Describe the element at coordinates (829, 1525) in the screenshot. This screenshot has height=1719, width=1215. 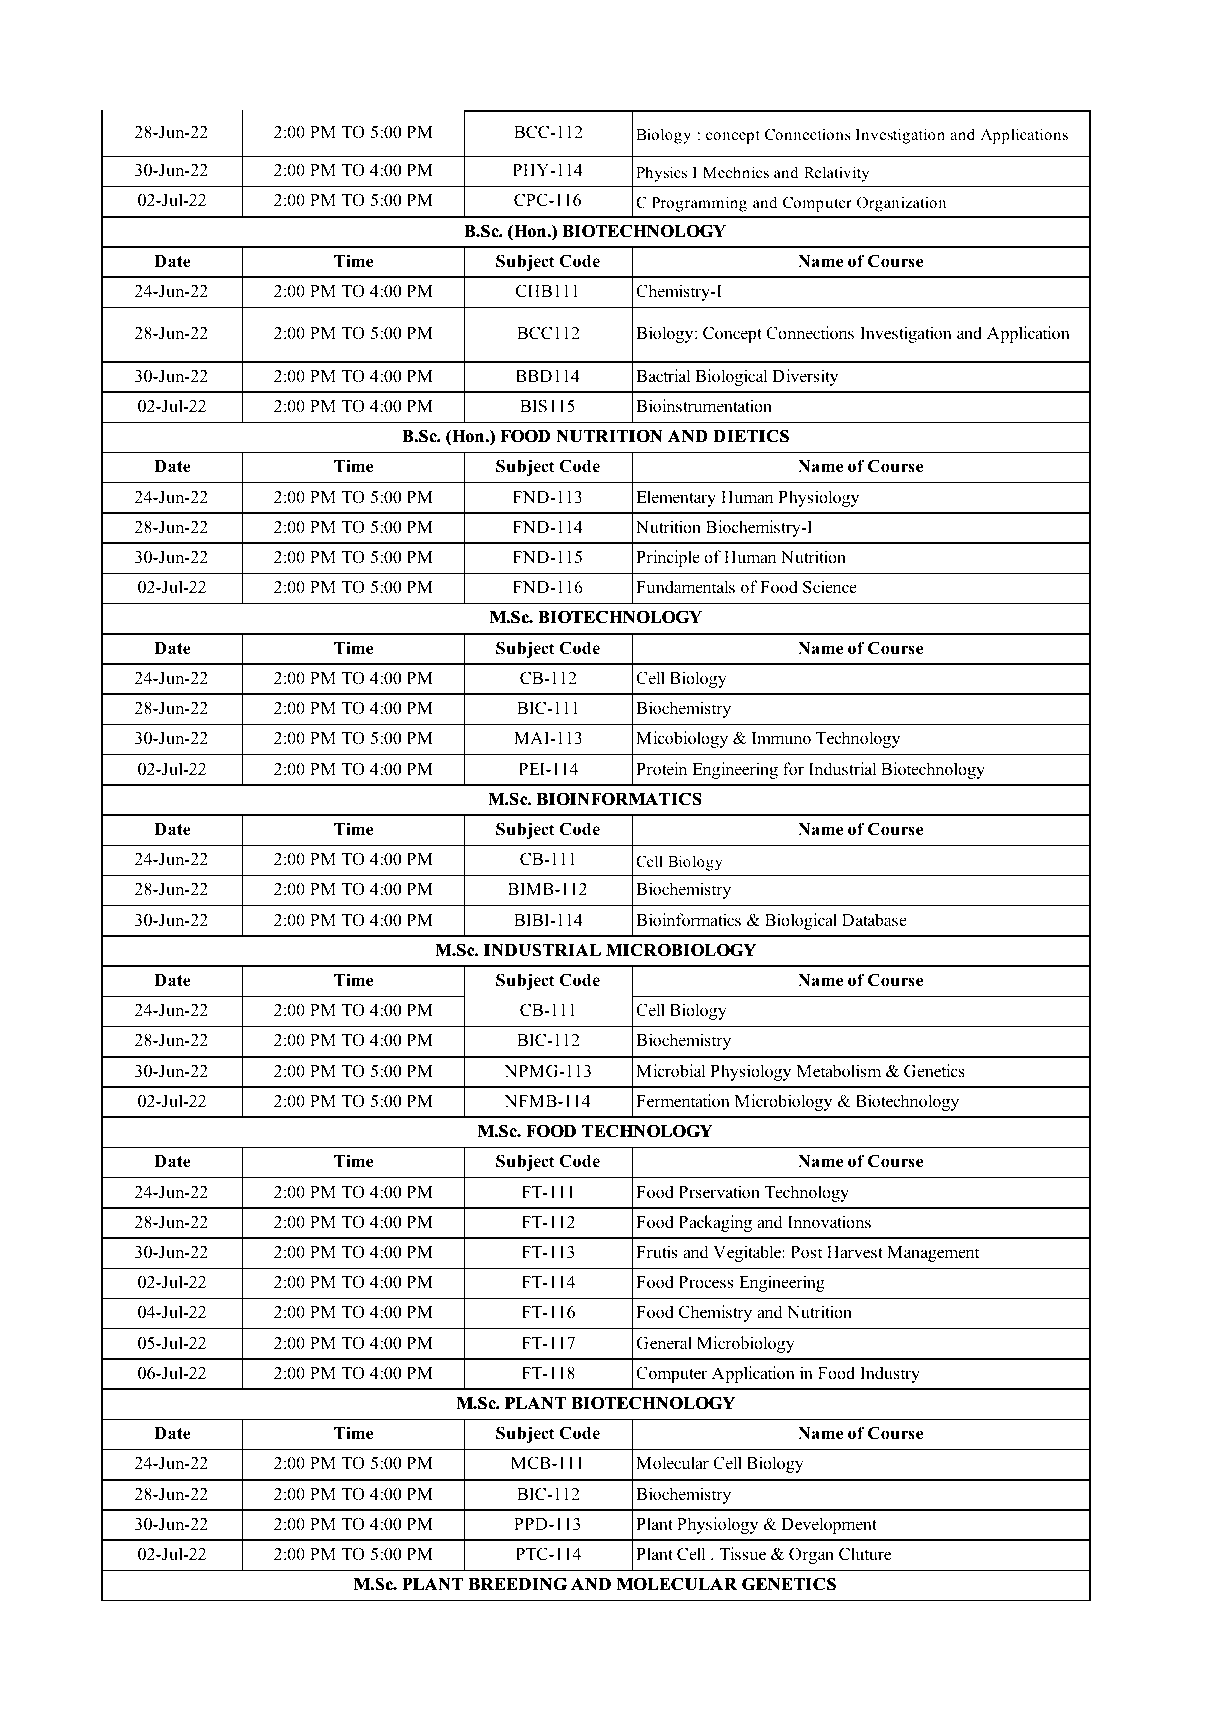
I see `Development` at that location.
